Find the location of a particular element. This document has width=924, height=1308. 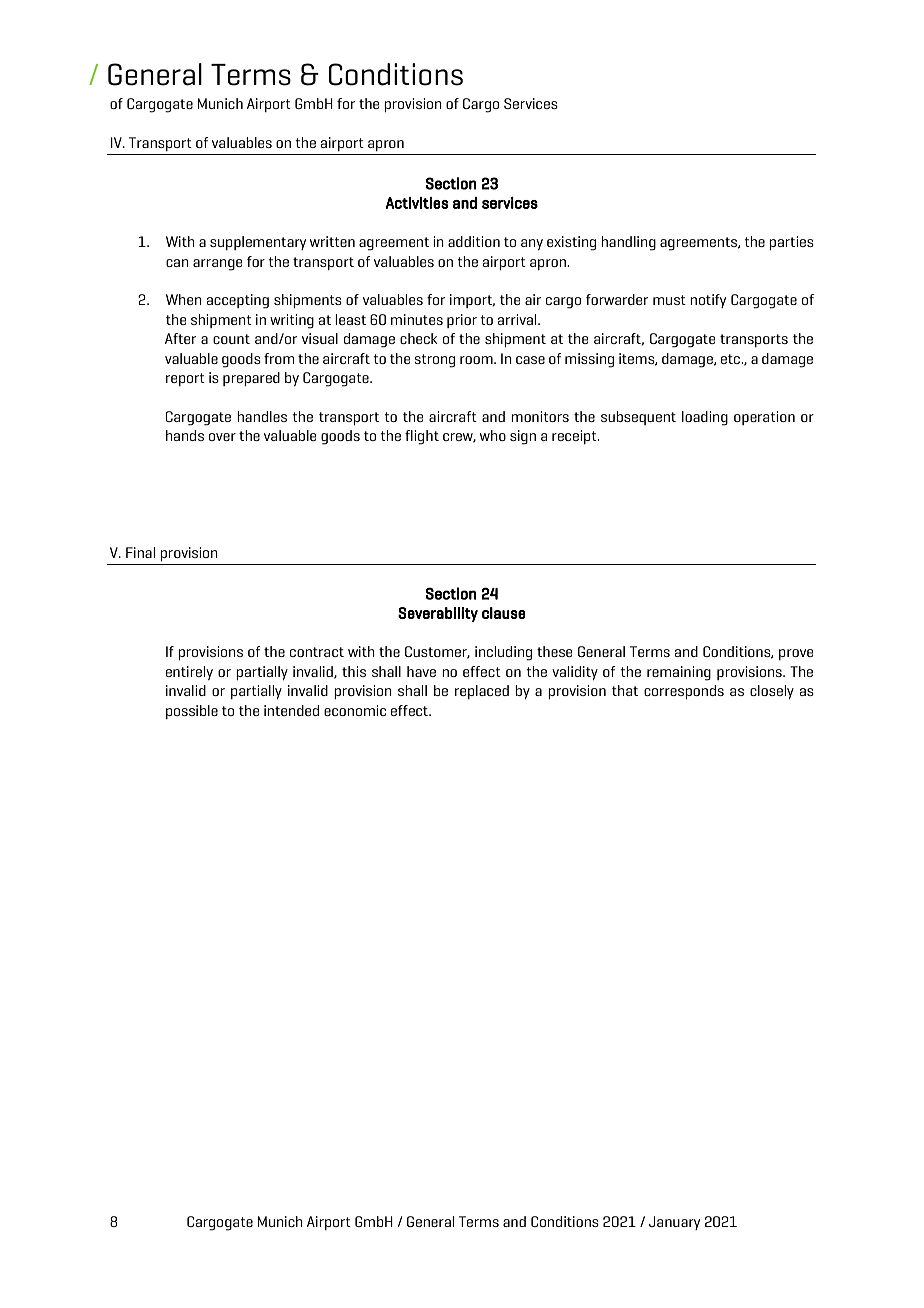

Severability is located at coordinates (438, 614).
